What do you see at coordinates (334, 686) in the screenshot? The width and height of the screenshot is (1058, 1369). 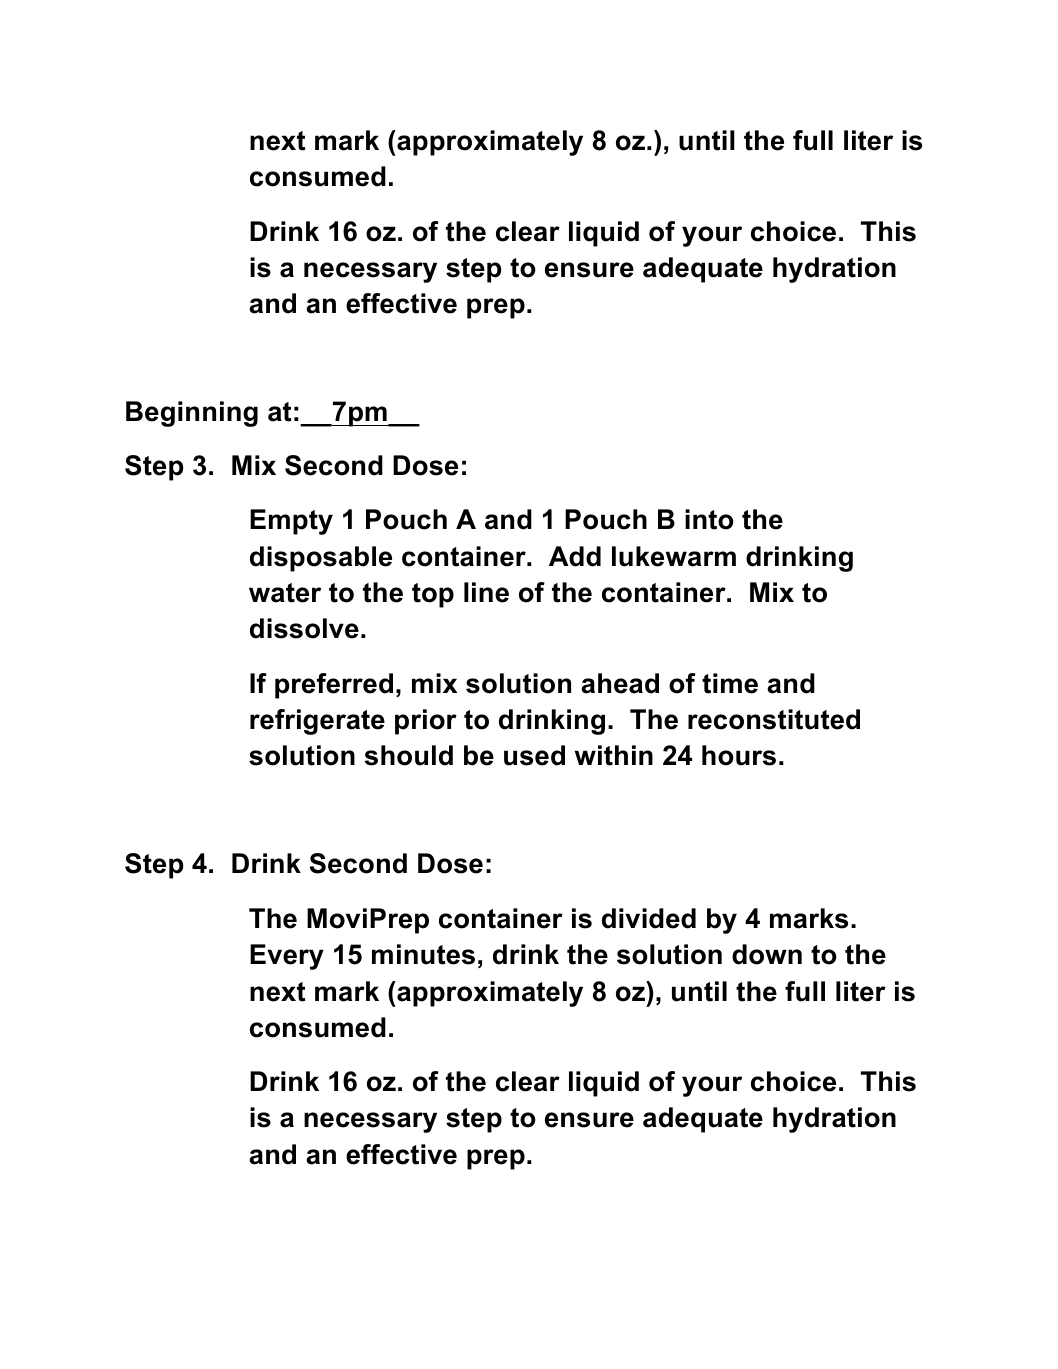 I see `preferred` at bounding box center [334, 686].
